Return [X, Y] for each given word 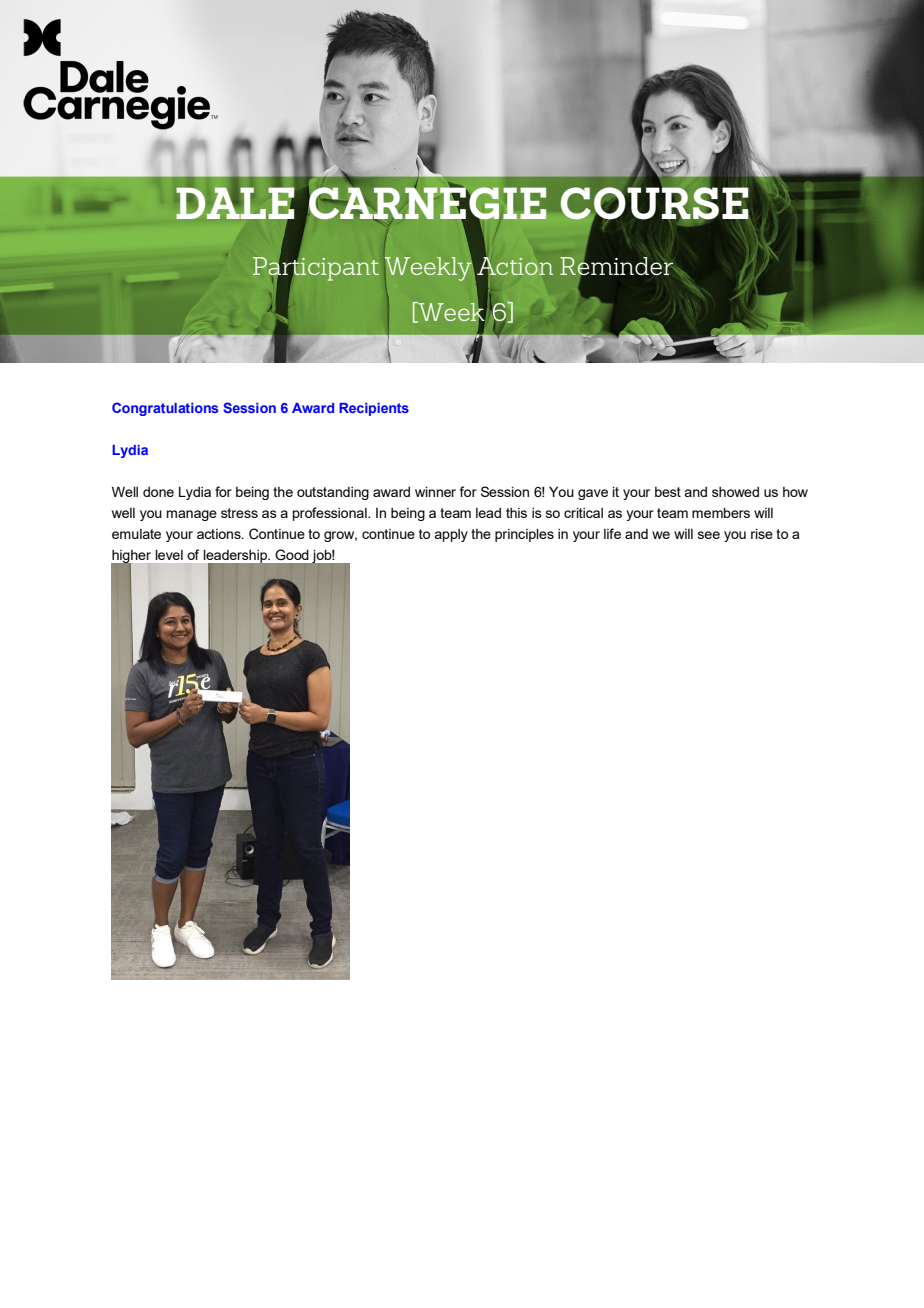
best [668, 492]
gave [593, 494]
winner [435, 492]
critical [583, 513]
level [169, 555]
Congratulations [165, 409]
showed [735, 492]
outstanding [333, 493]
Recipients [374, 409]
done [158, 492]
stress [239, 513]
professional [331, 514]
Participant [316, 269]
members [721, 513]
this [516, 513]
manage [192, 515]
